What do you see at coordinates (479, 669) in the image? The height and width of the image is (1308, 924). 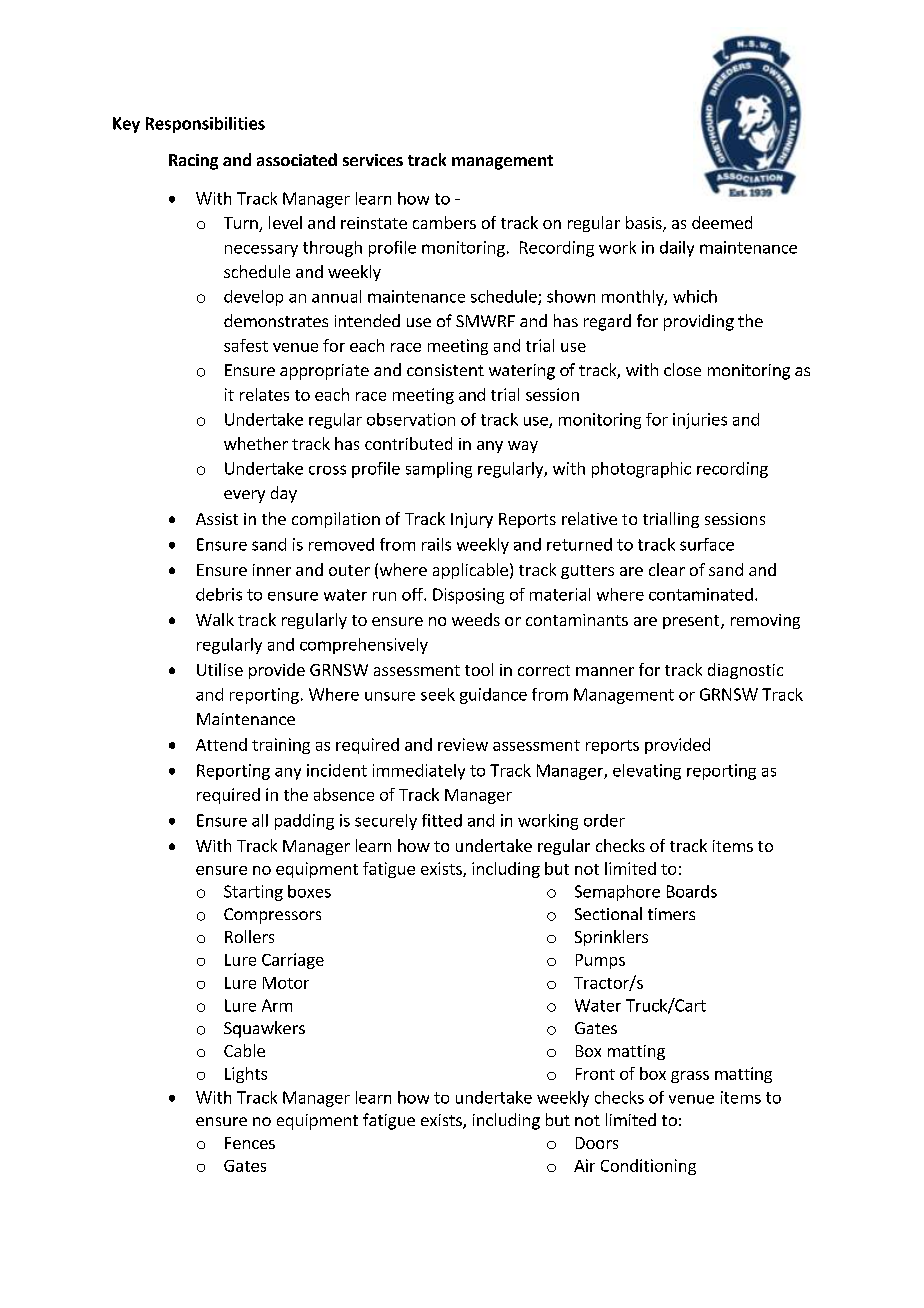 I see `tool` at bounding box center [479, 669].
